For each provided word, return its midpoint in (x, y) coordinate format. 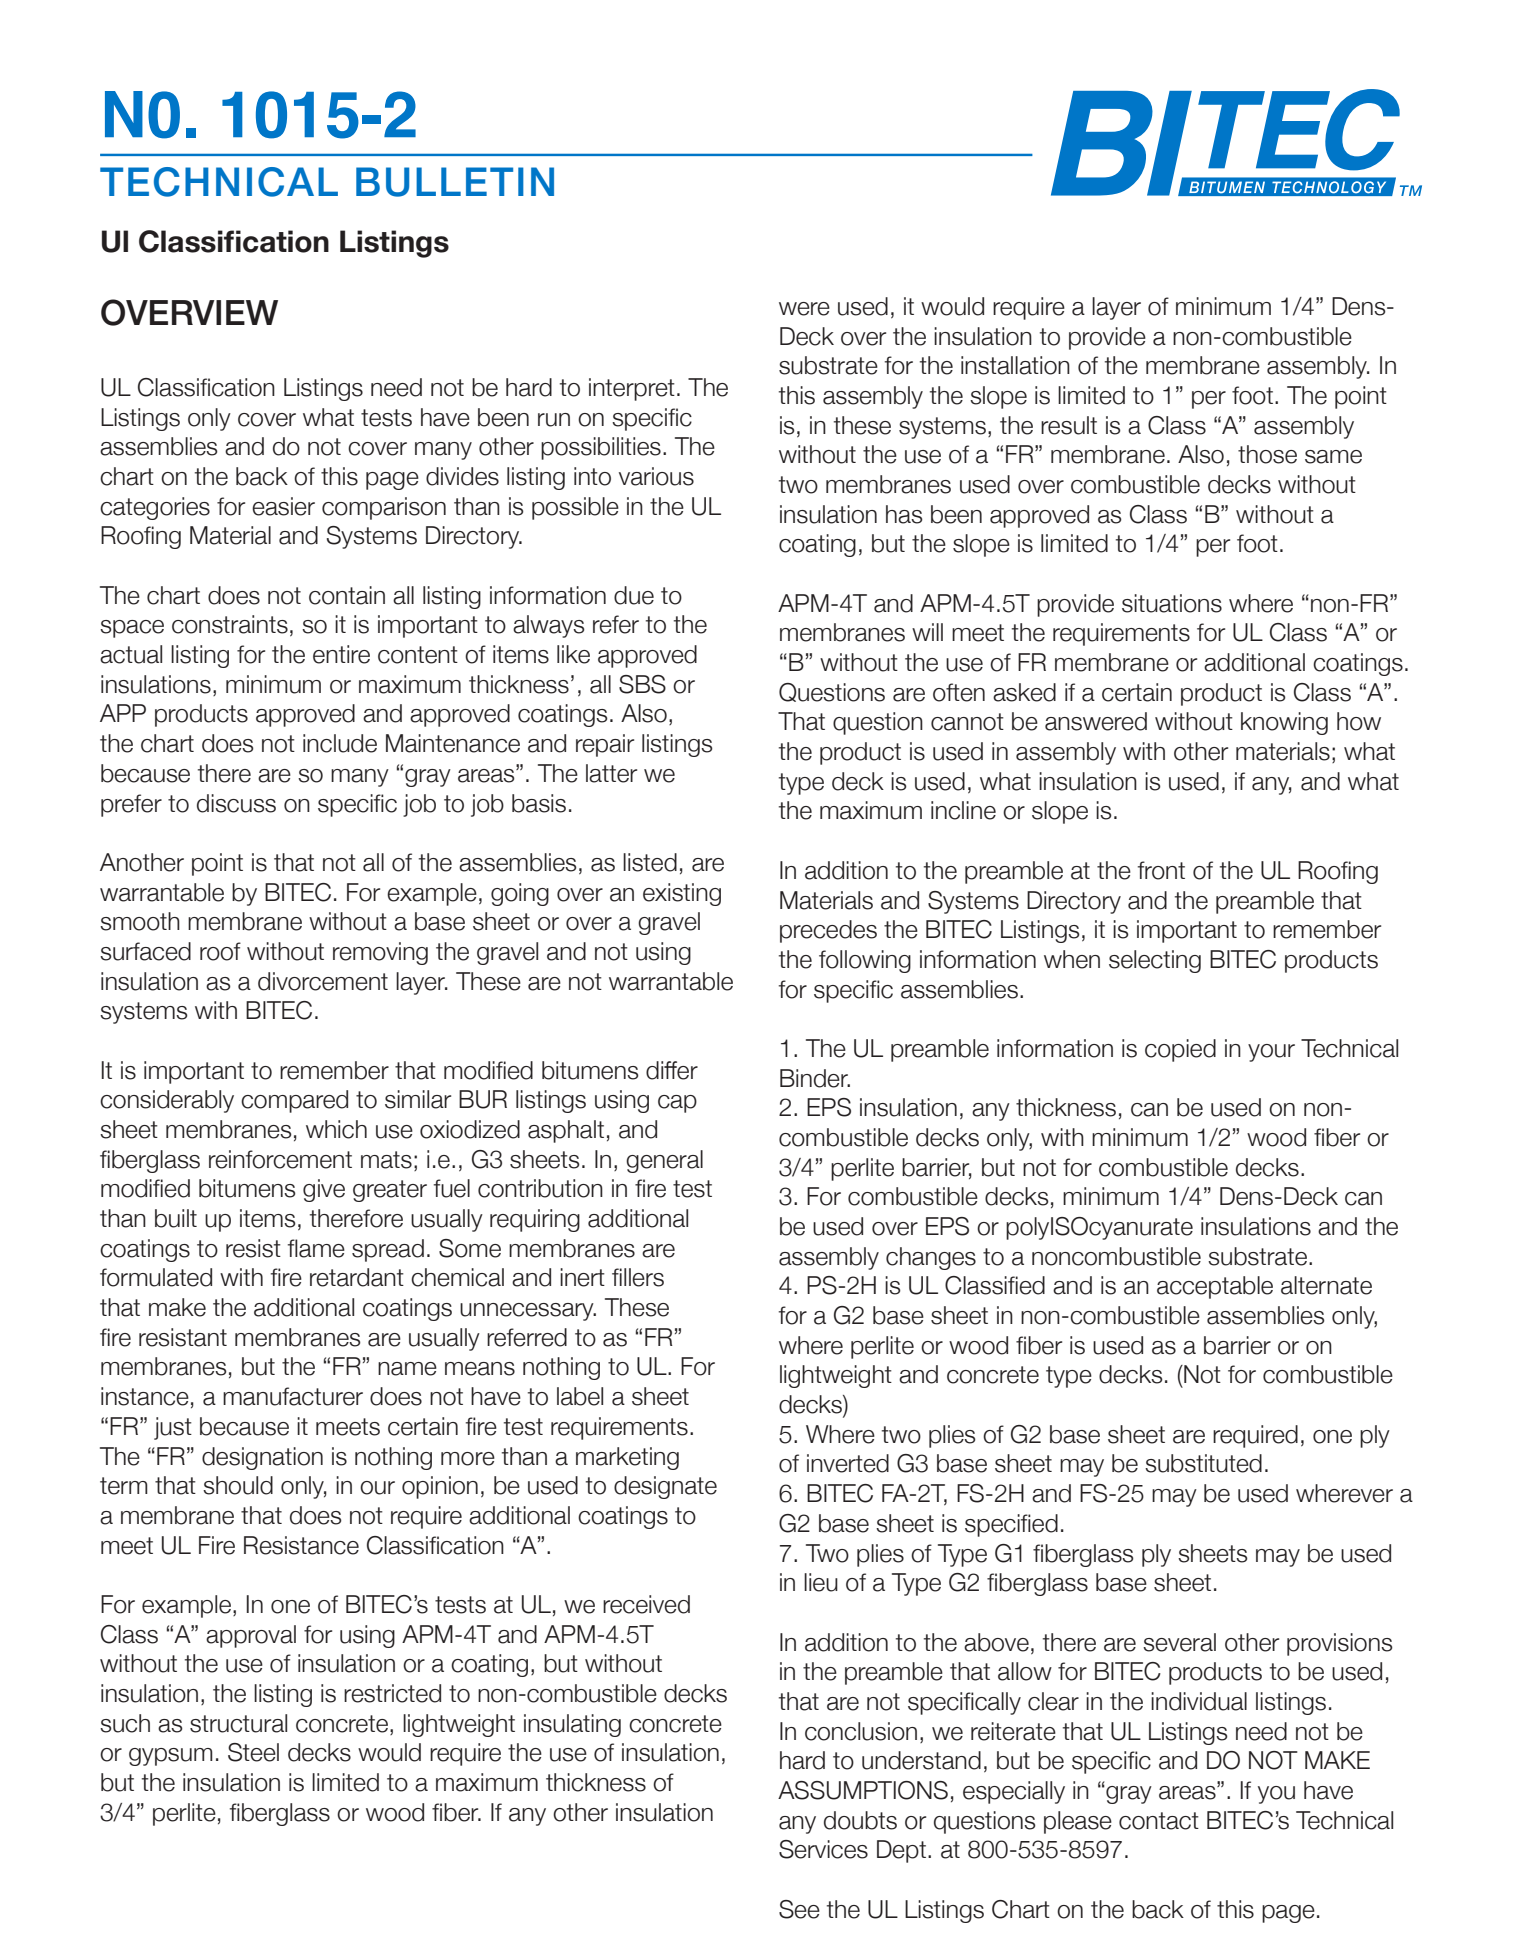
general (664, 1161)
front (1161, 870)
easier (283, 506)
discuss (236, 803)
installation (1015, 365)
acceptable (1215, 1287)
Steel (253, 1752)
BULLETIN (455, 182)
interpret (632, 389)
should (238, 1485)
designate (665, 1487)
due (634, 595)
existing (682, 894)
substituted (1203, 1463)
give (324, 1190)
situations (1172, 603)
